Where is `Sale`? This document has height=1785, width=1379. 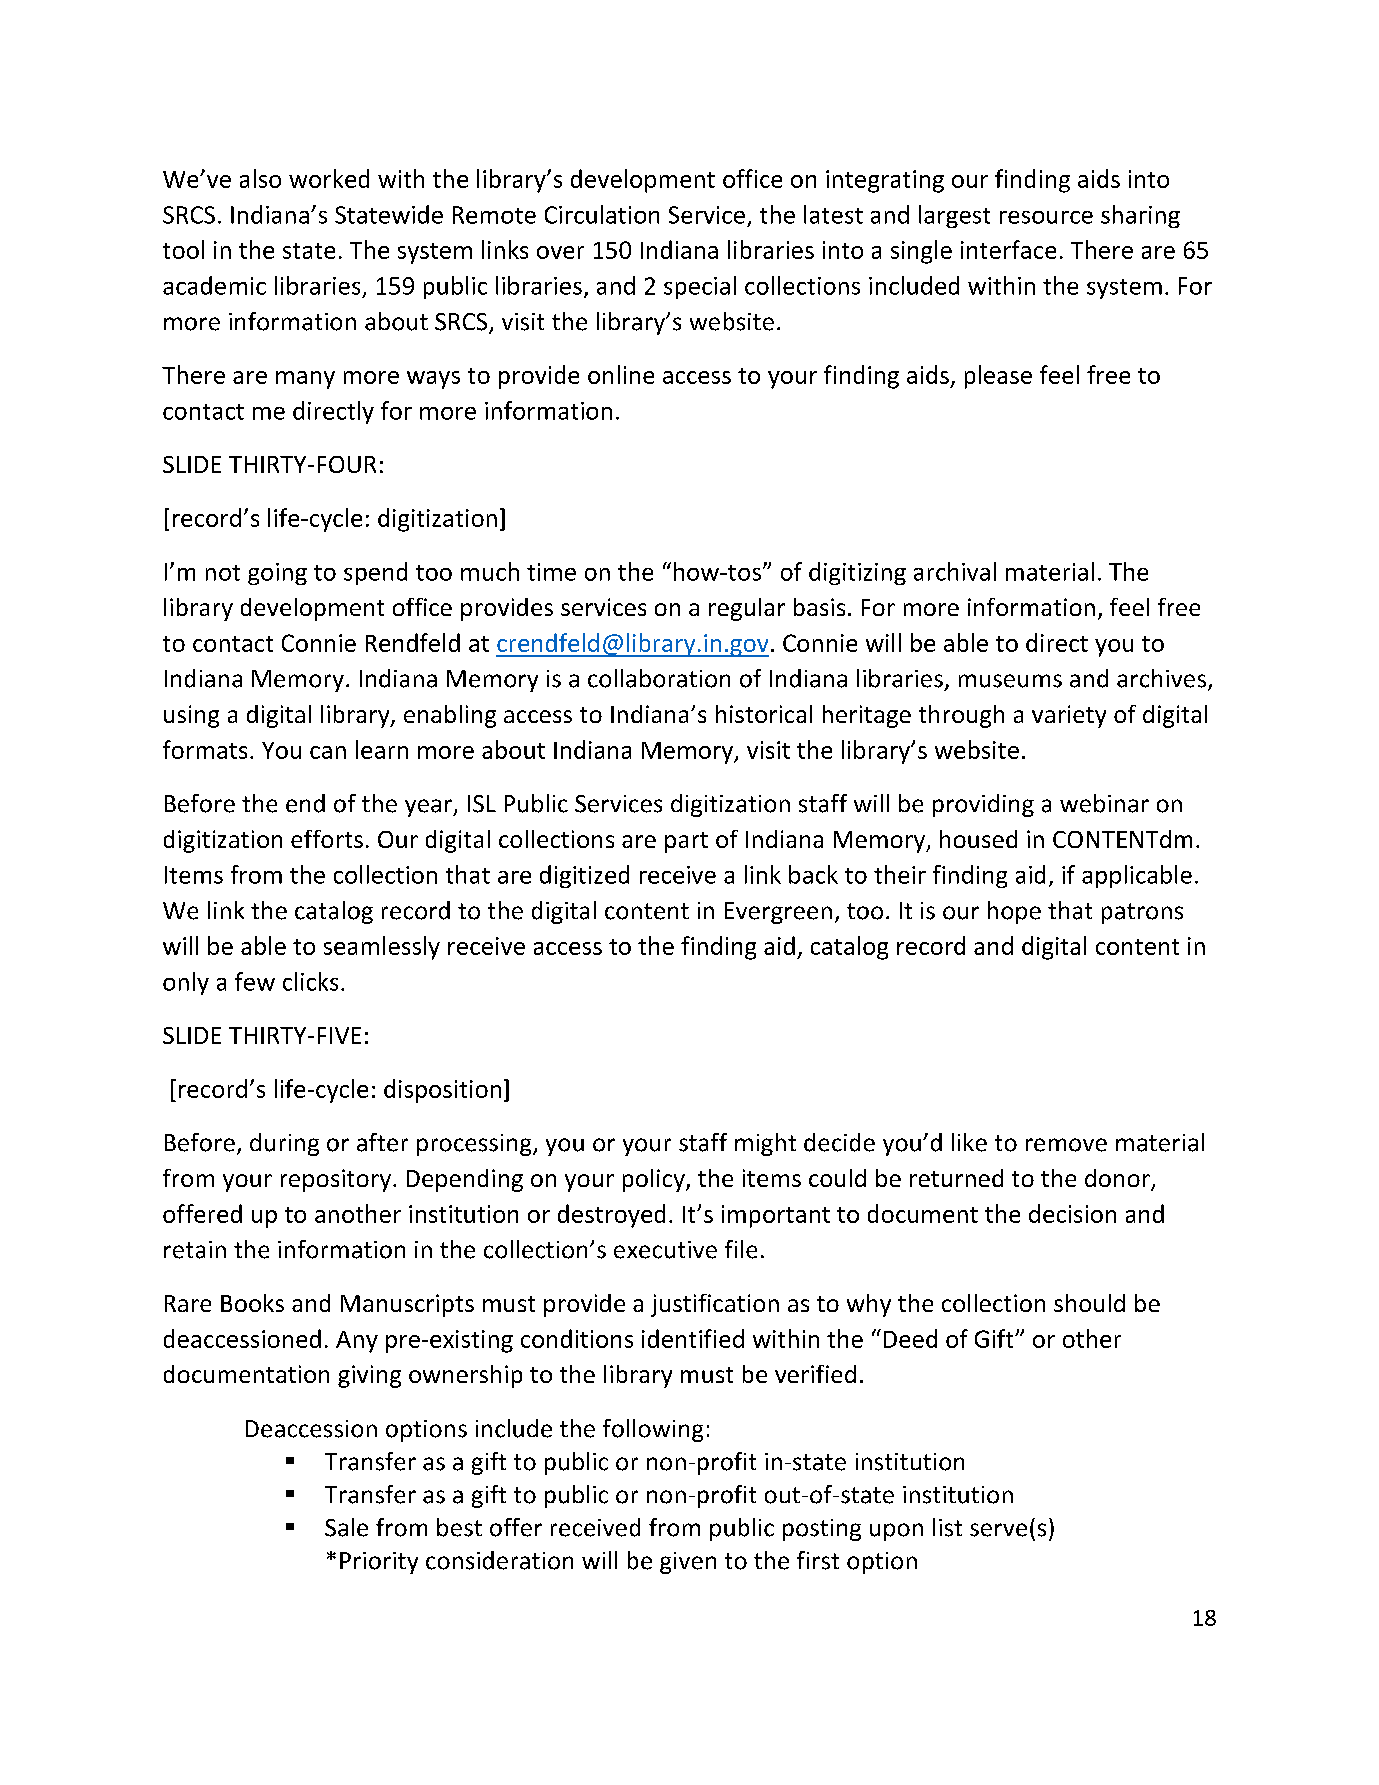
Sale is located at coordinates (346, 1527).
